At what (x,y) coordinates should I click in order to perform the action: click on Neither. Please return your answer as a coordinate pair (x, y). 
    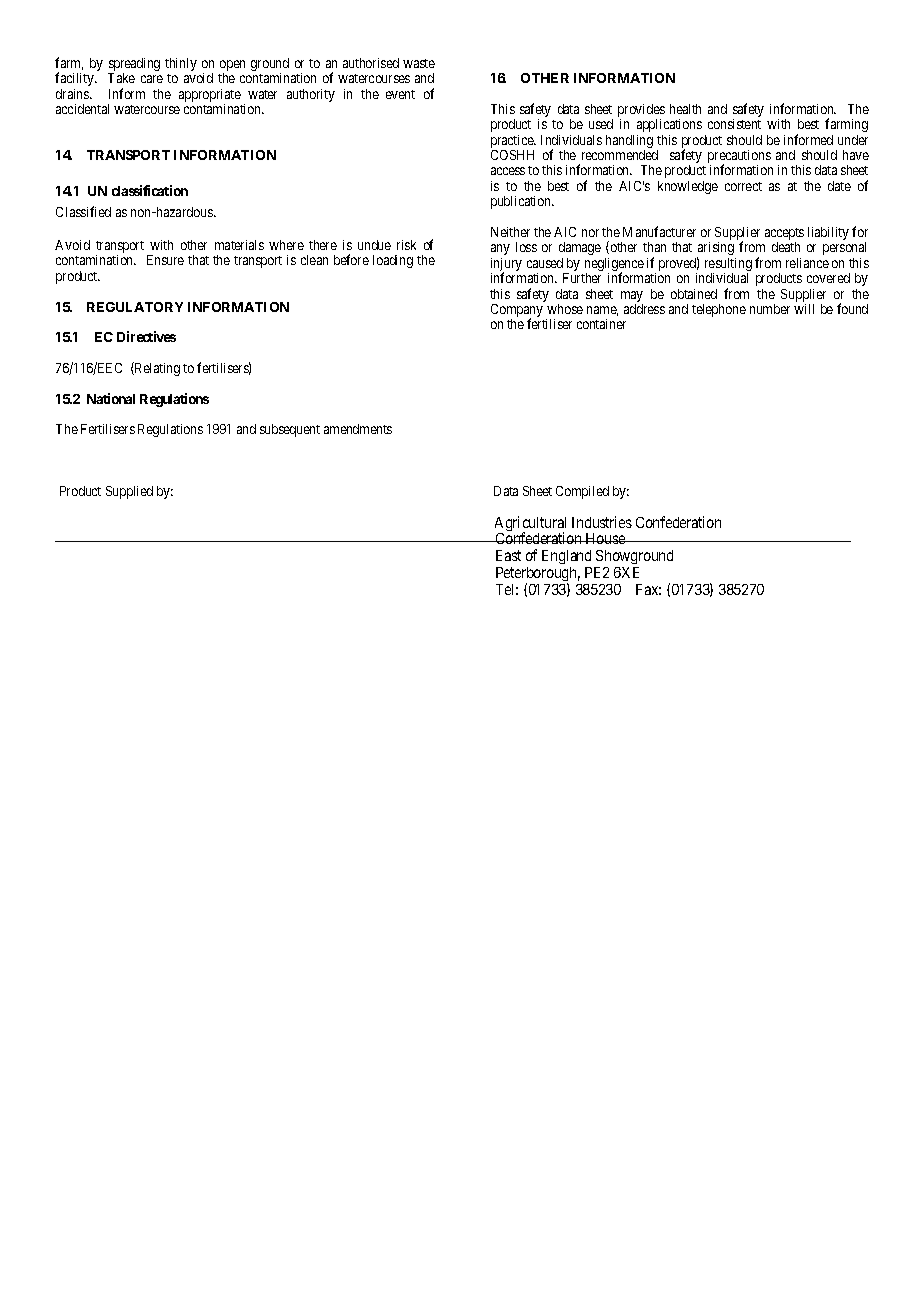
    Looking at the image, I should click on (510, 232).
